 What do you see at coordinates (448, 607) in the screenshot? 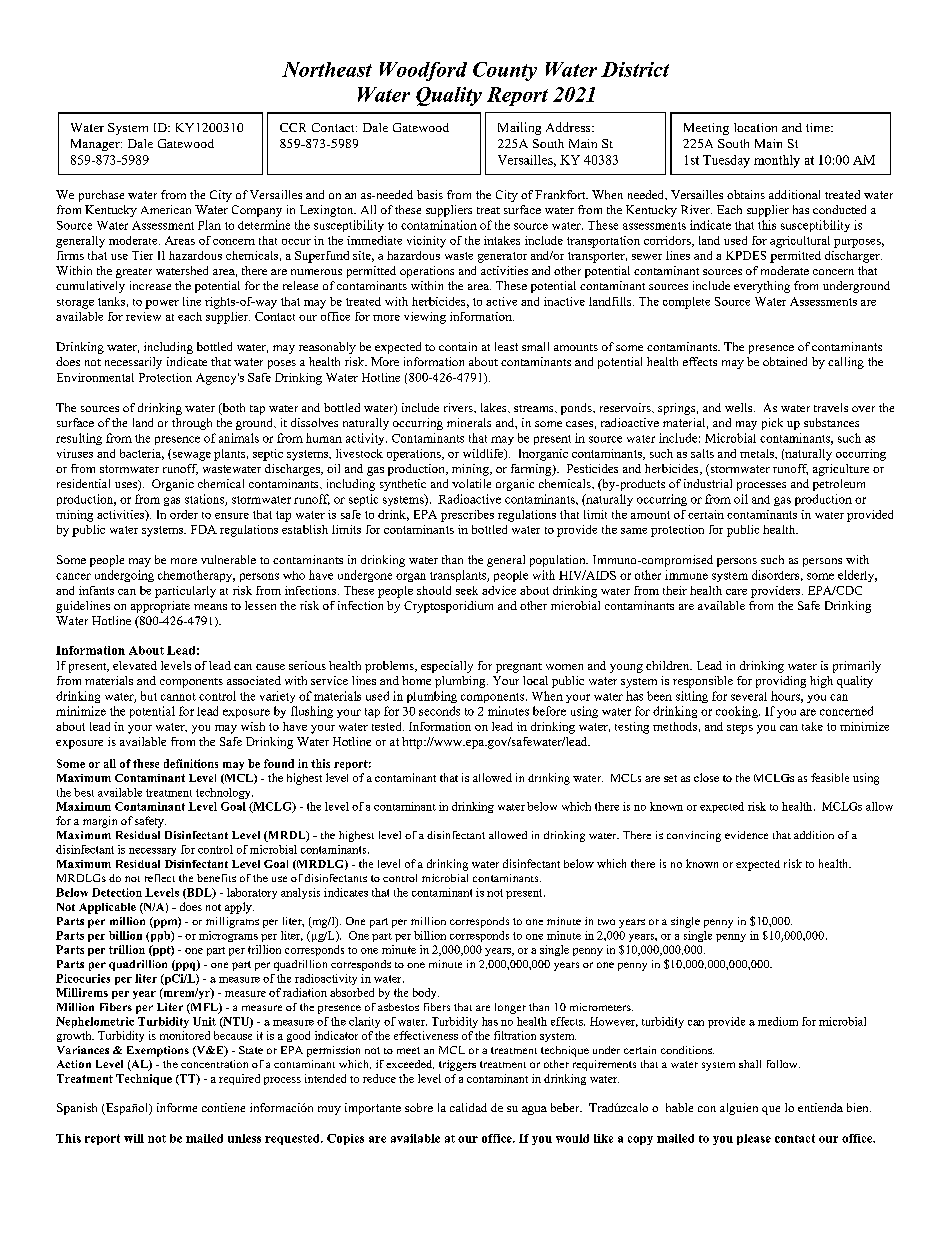
I see `Cryptosporidium` at bounding box center [448, 607].
